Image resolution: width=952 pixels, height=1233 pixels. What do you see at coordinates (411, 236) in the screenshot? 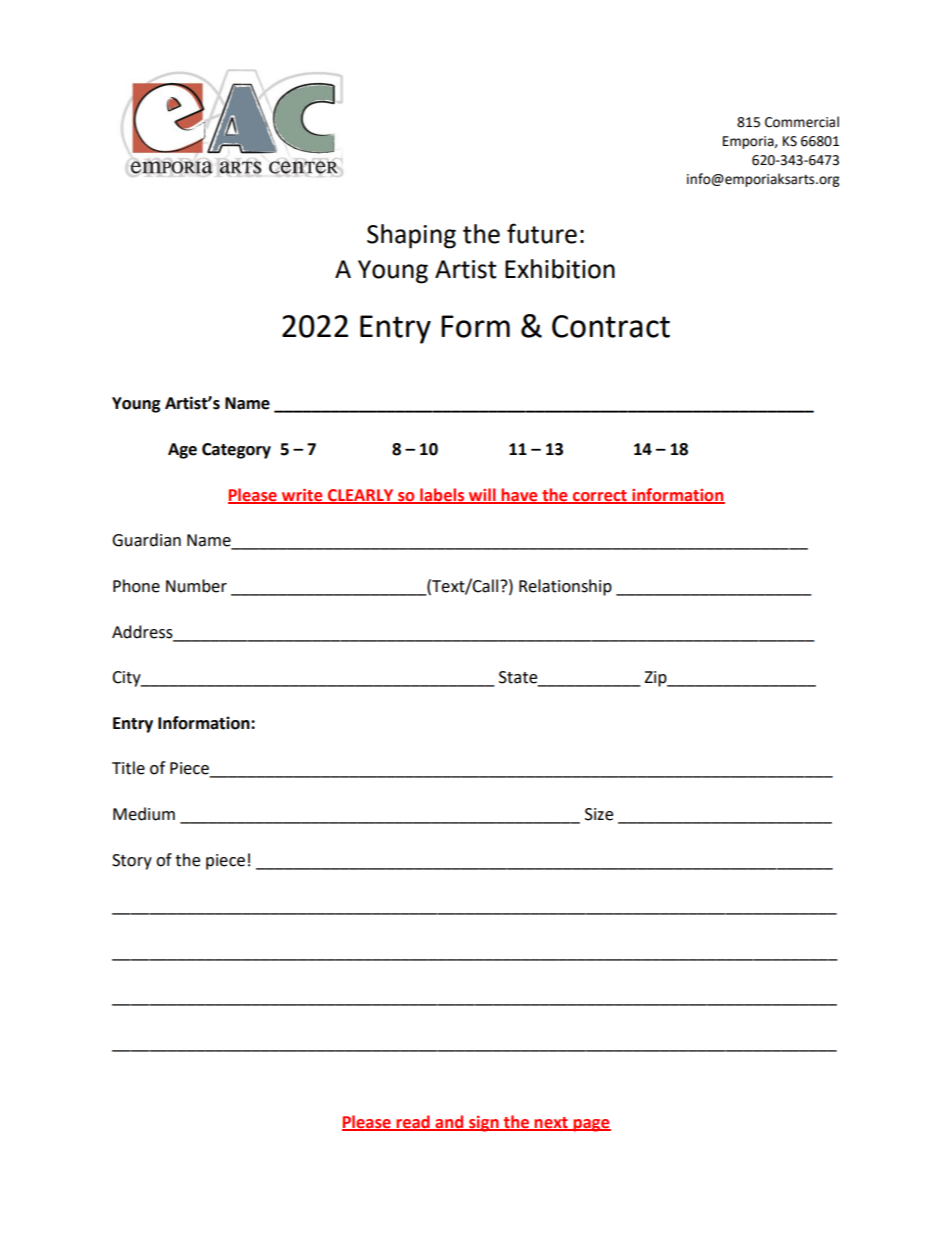
I see `Shaping` at bounding box center [411, 236].
